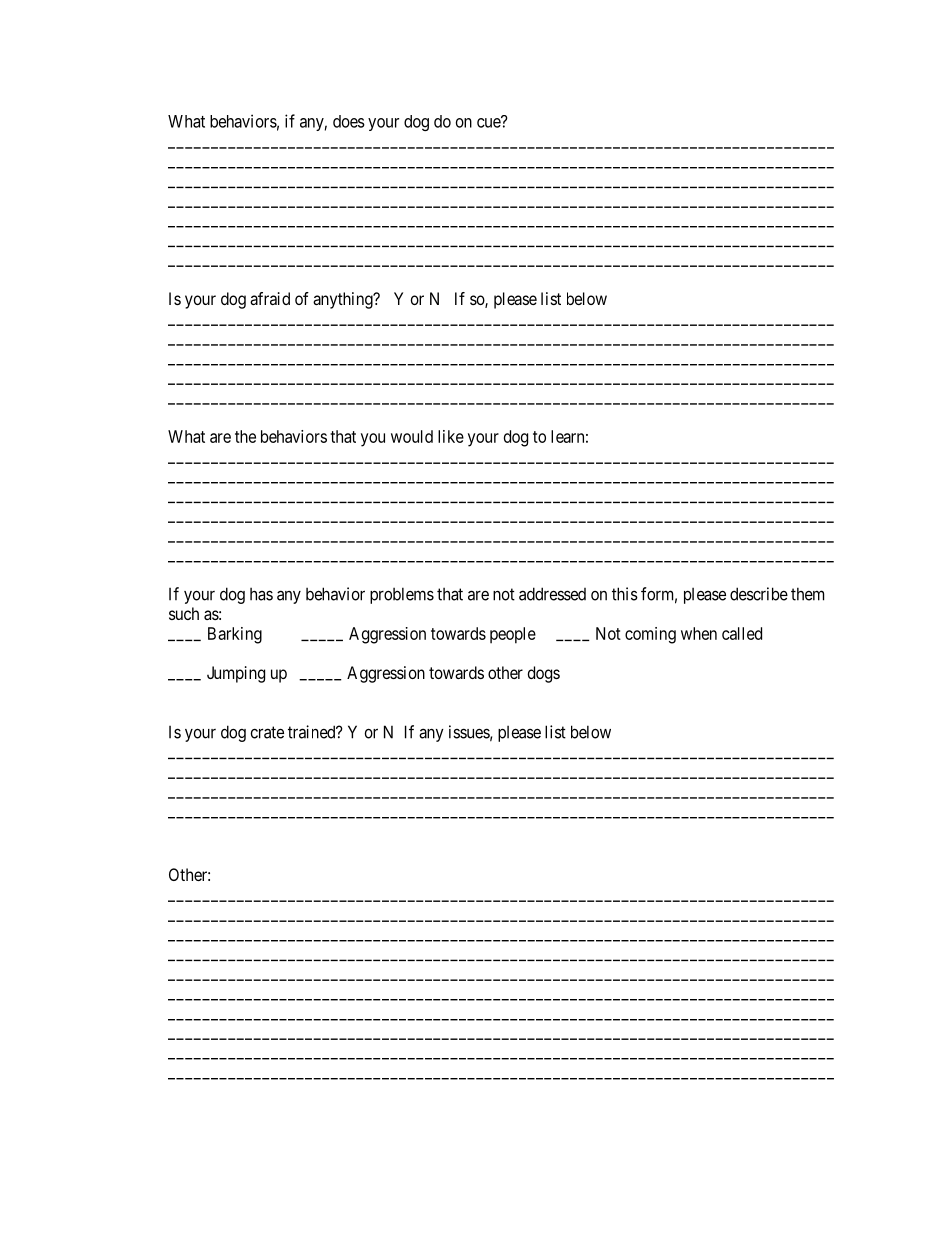  What do you see at coordinates (451, 436) in the screenshot?
I see `like` at bounding box center [451, 436].
